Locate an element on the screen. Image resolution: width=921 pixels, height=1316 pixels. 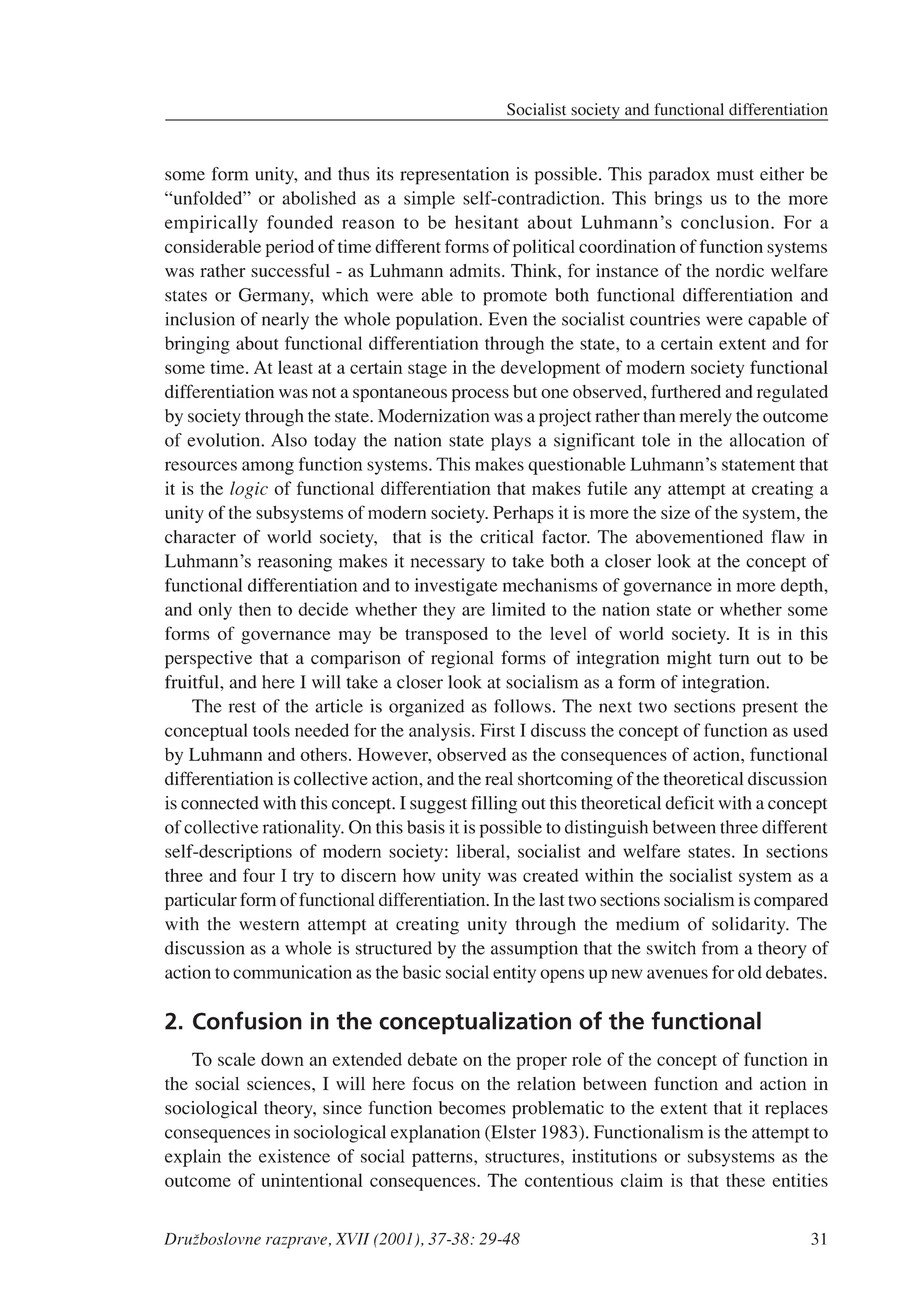
Also is located at coordinates (289, 440).
